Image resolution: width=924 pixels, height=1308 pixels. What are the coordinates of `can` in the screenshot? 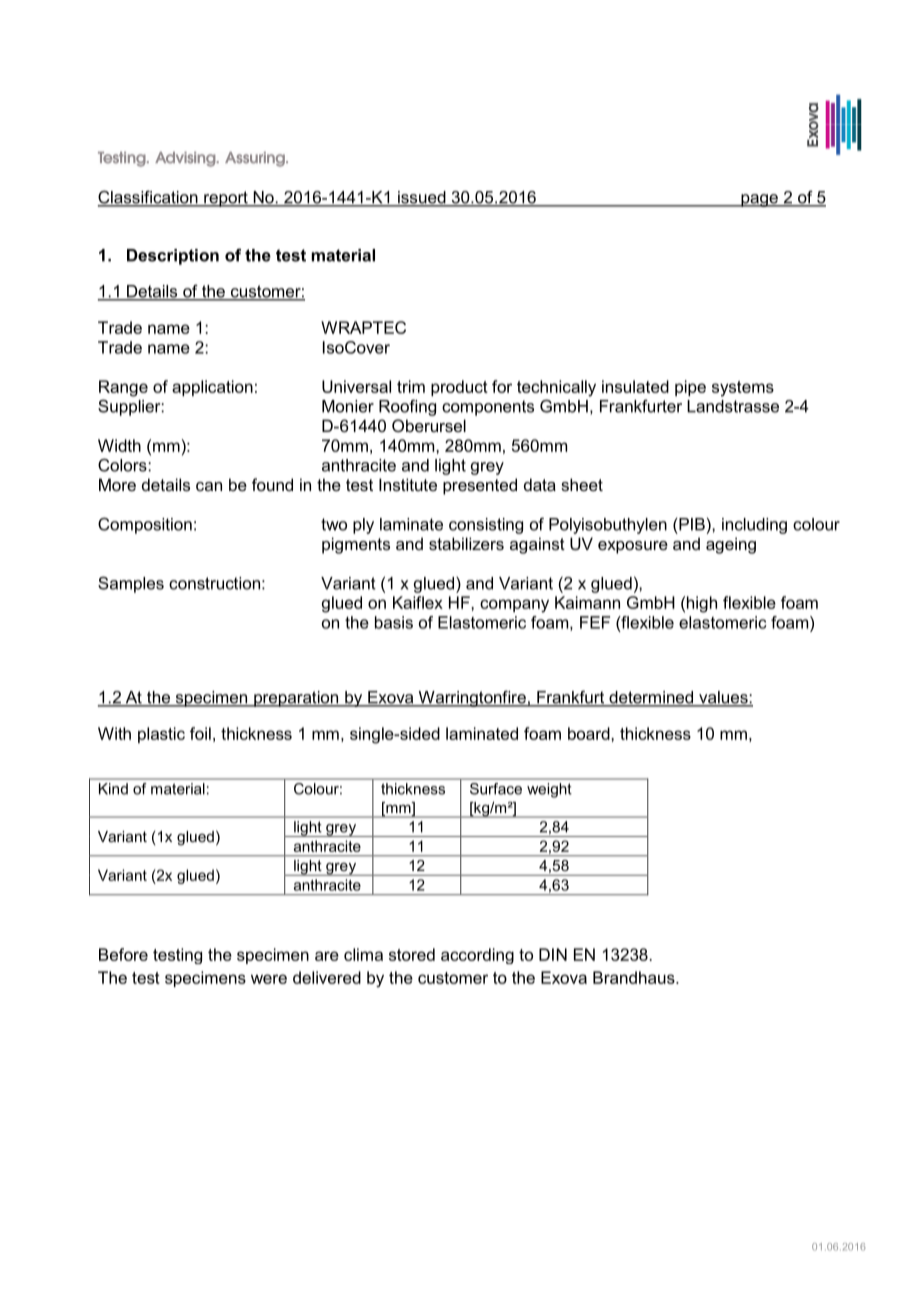 It's located at (209, 486).
